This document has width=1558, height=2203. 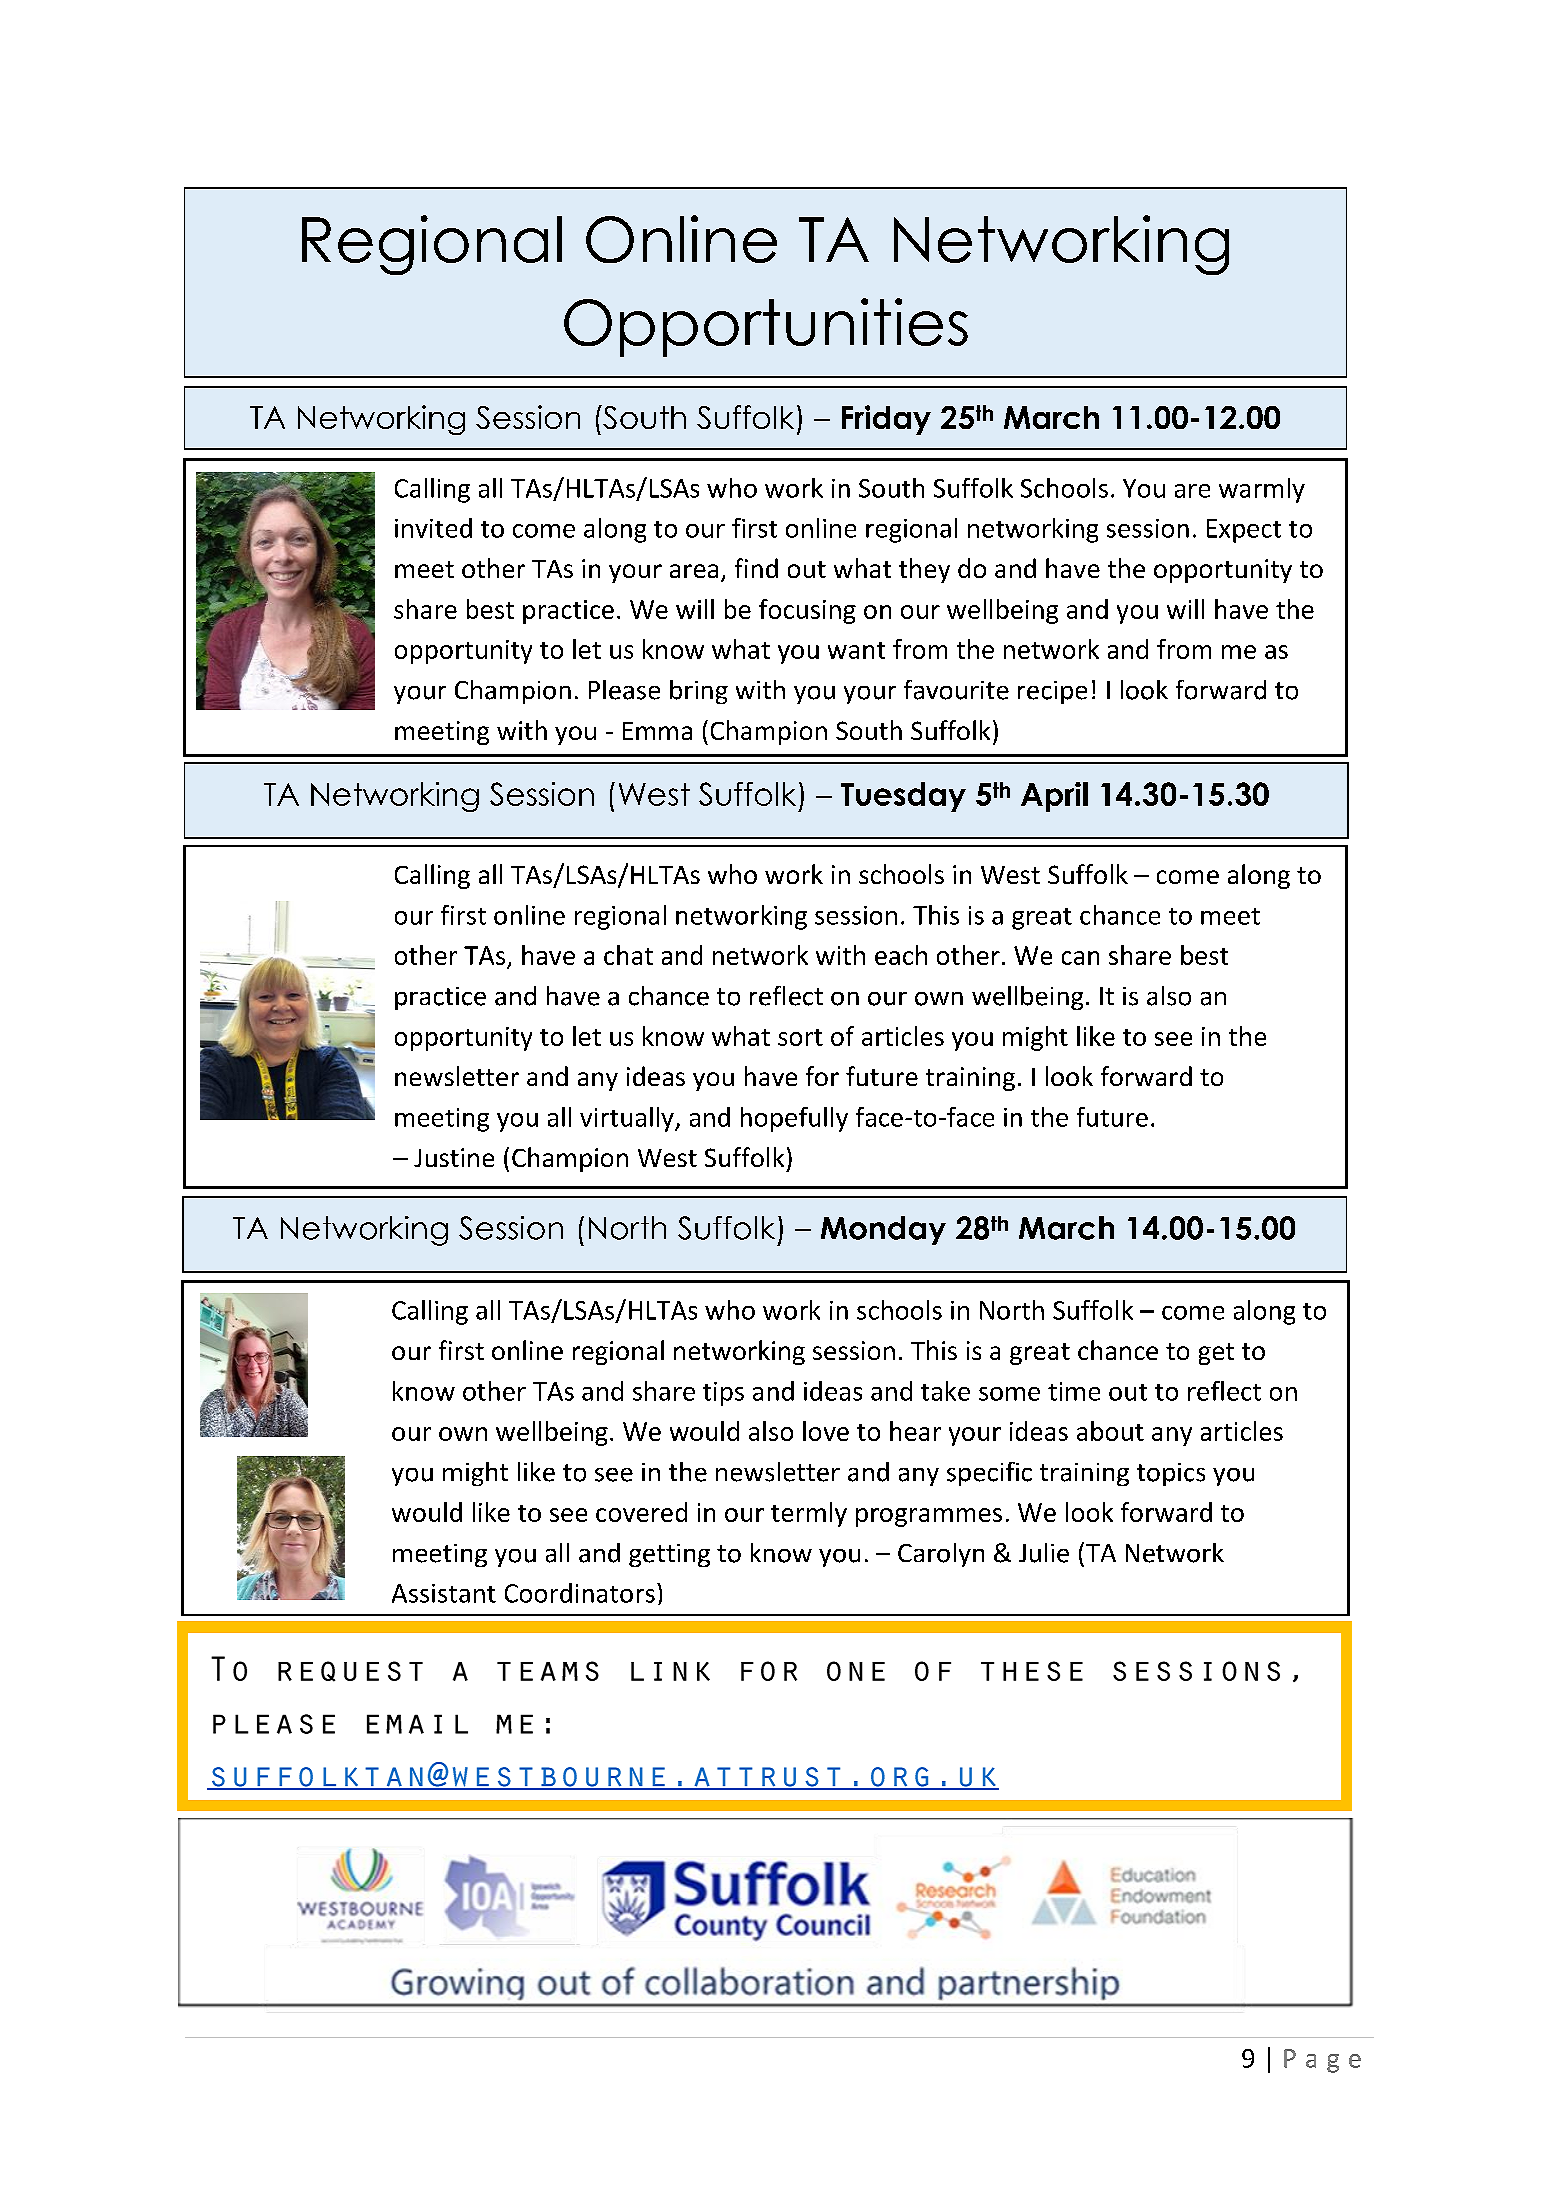 What do you see at coordinates (657, 731) in the document?
I see `Emma` at bounding box center [657, 731].
